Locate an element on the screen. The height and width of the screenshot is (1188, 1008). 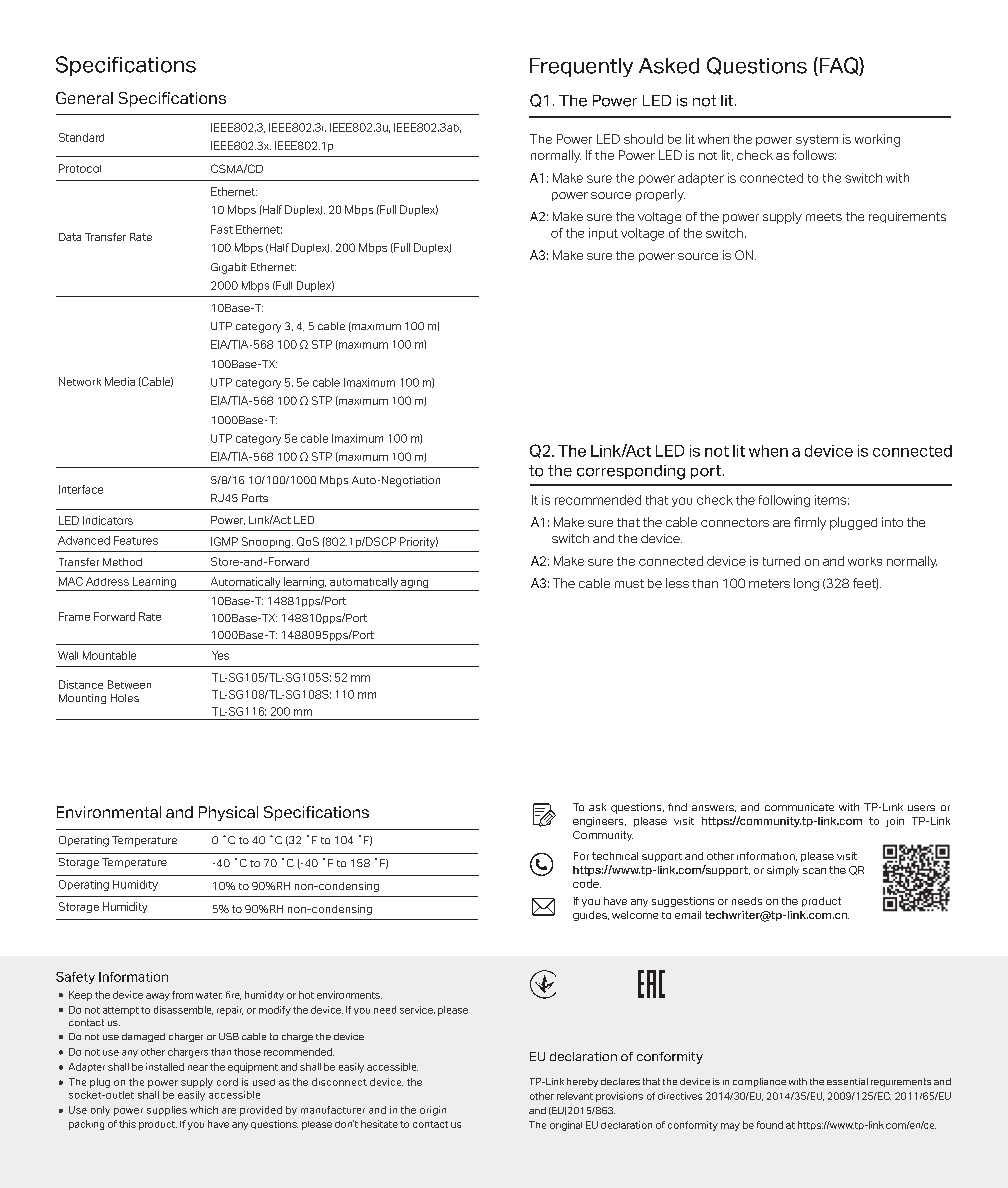
relevant is located at coordinates (575, 1096).
